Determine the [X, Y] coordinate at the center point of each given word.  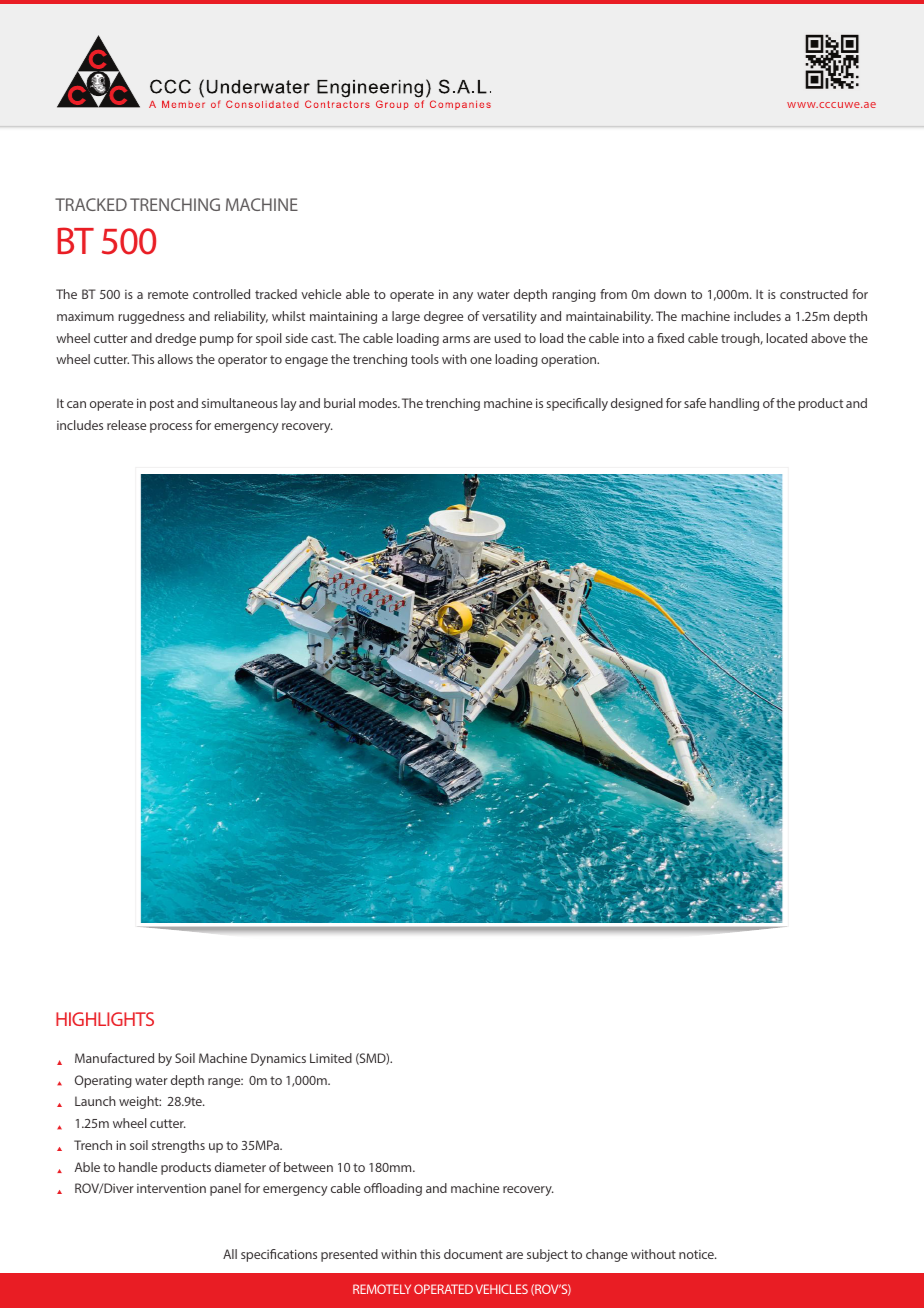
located [787, 338]
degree [443, 317]
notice [697, 1254]
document [473, 1254]
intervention [171, 1188]
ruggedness [151, 317]
